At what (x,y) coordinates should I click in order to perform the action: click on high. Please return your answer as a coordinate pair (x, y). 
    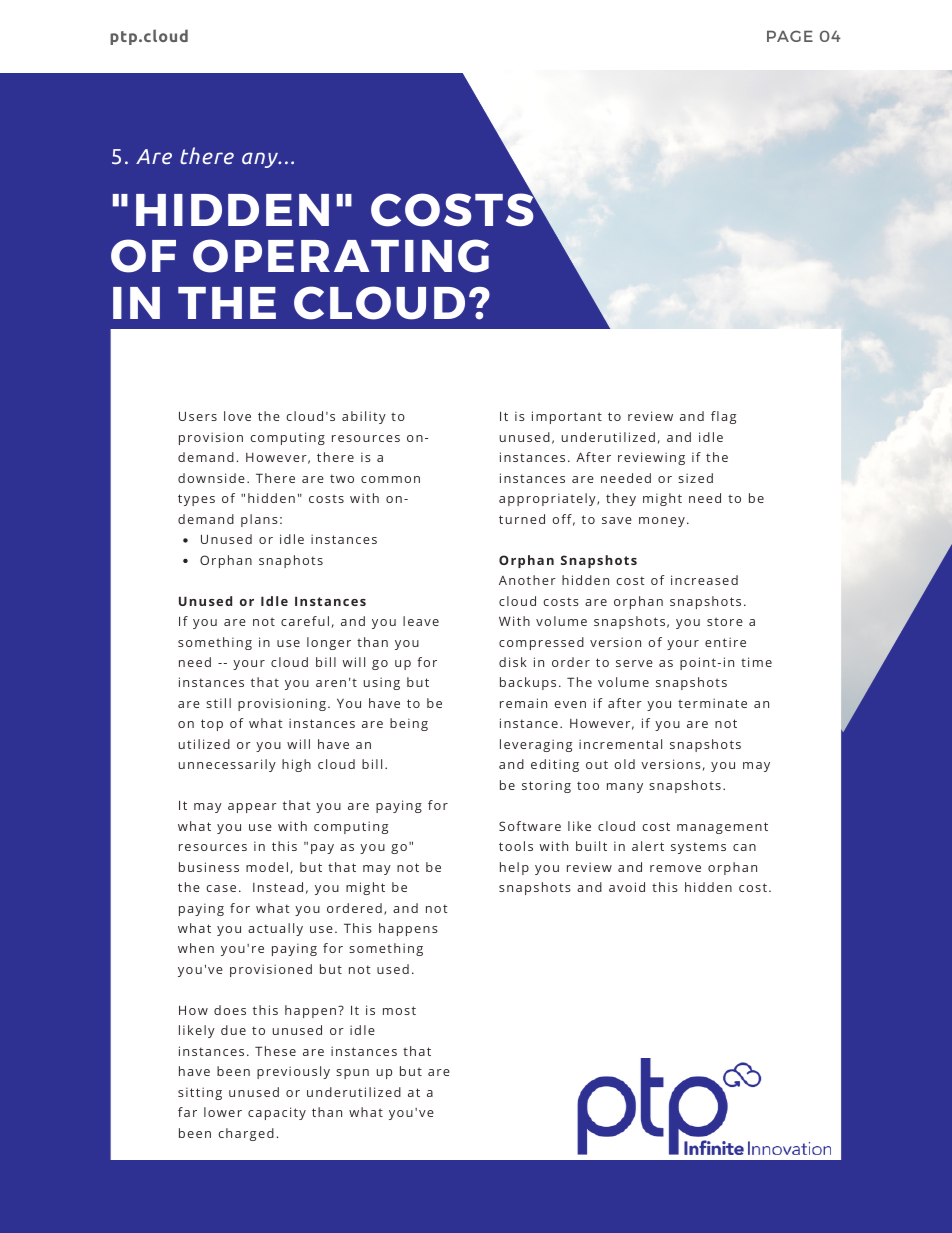
    Looking at the image, I should click on (296, 765).
